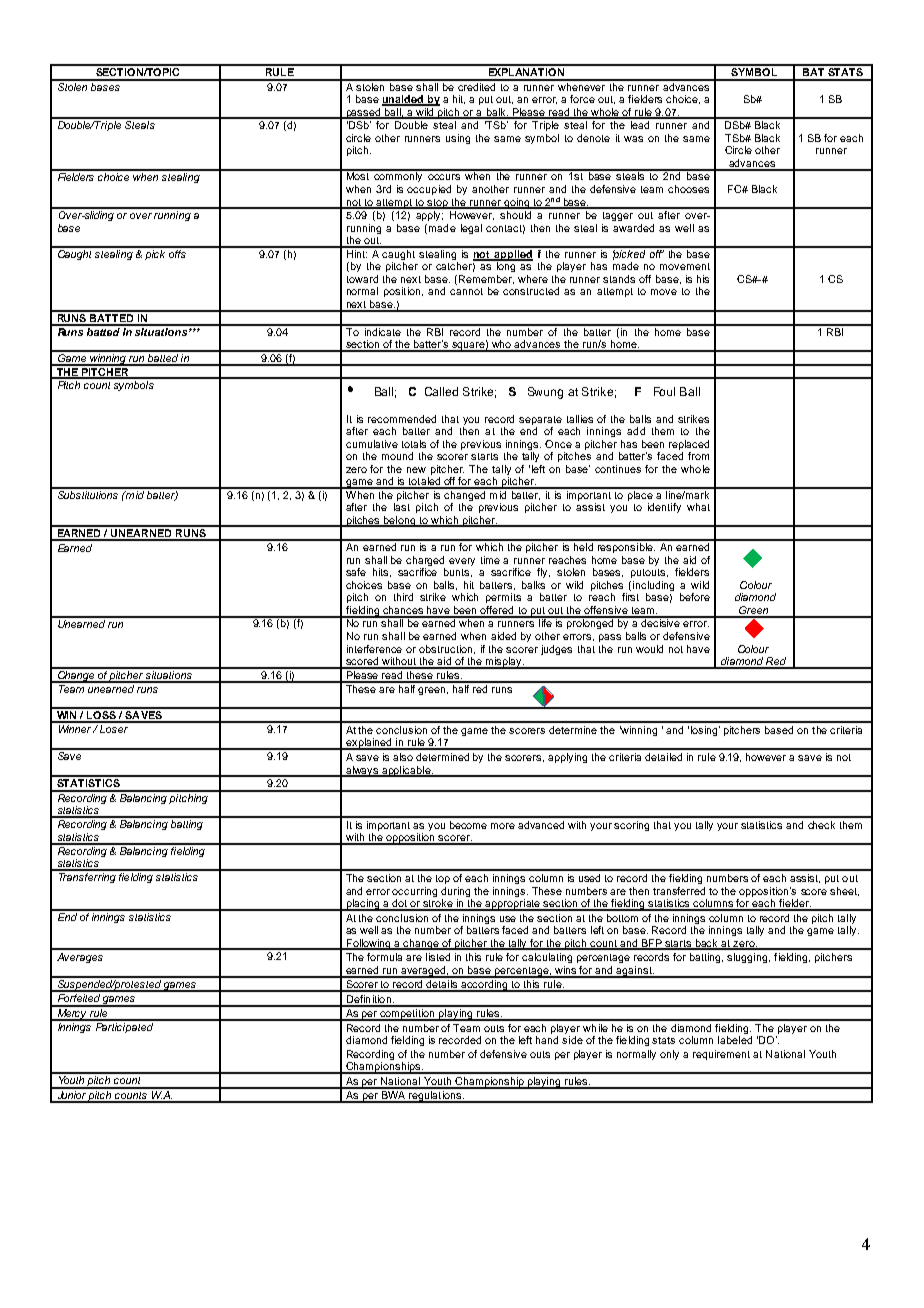  I want to click on recommended, so click(402, 419).
